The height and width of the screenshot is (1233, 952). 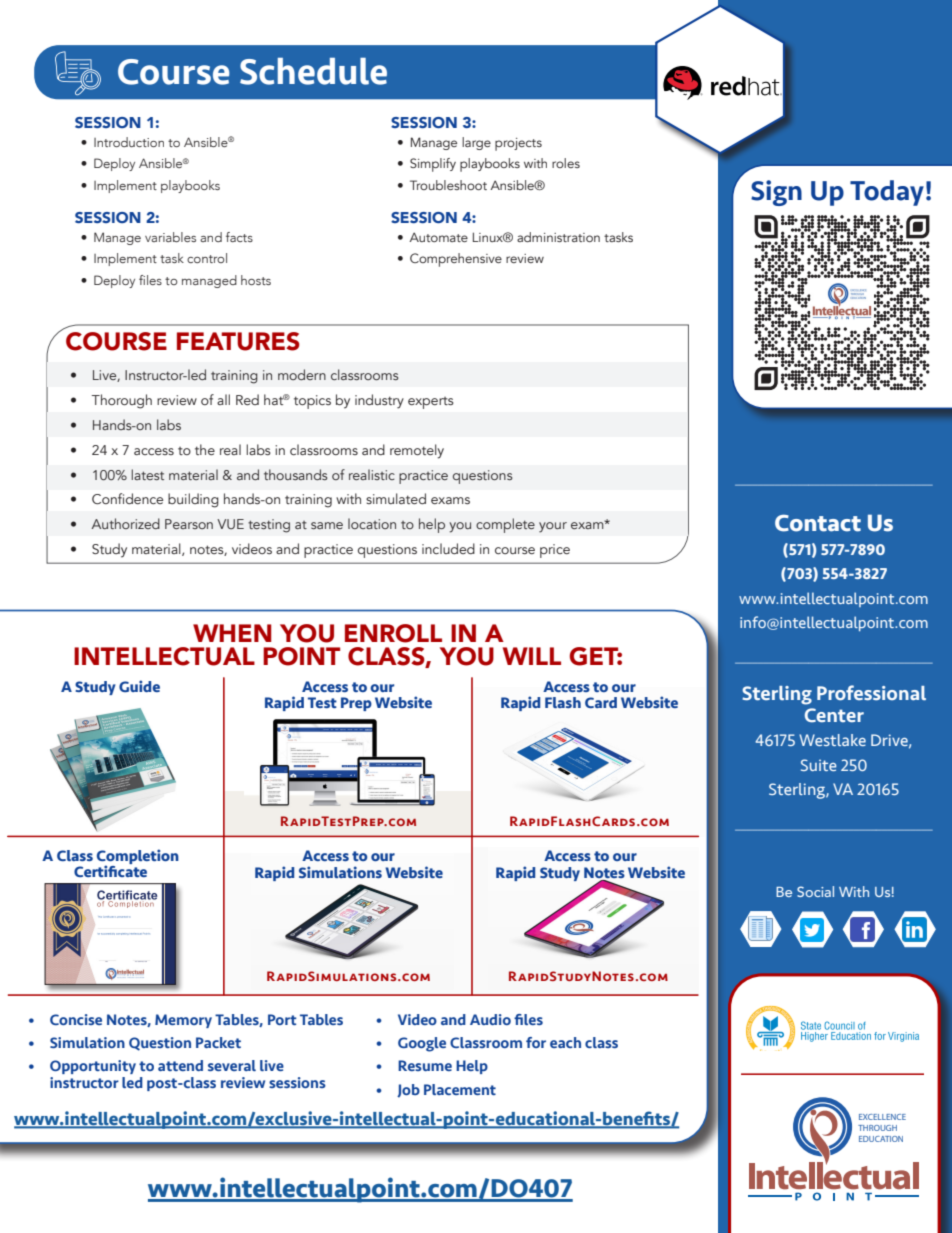 What do you see at coordinates (776, 193) in the screenshot?
I see `Sign` at bounding box center [776, 193].
